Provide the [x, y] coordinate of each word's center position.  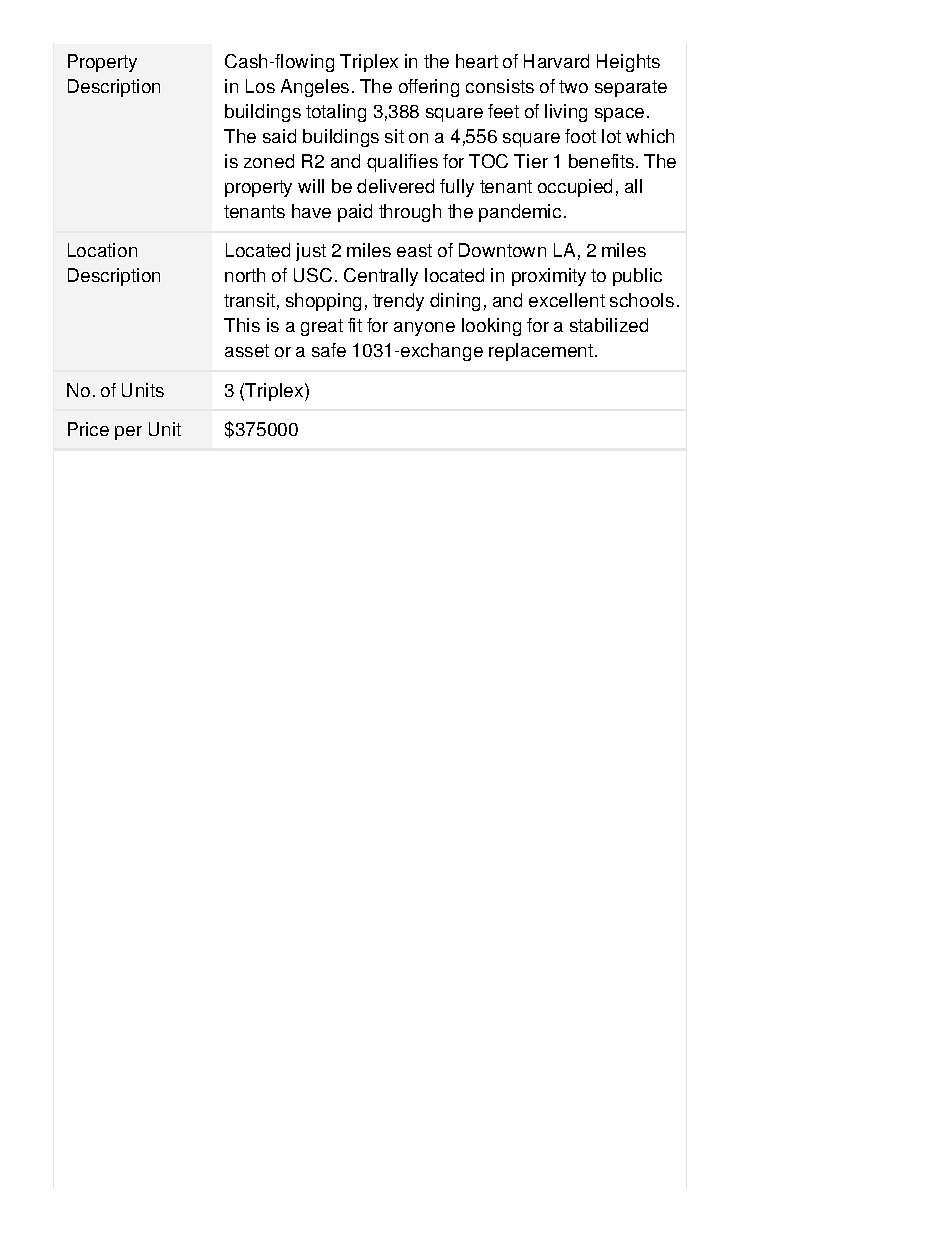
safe [329, 350]
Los [260, 86]
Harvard [556, 61]
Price [88, 429]
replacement [542, 352]
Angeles [315, 88]
